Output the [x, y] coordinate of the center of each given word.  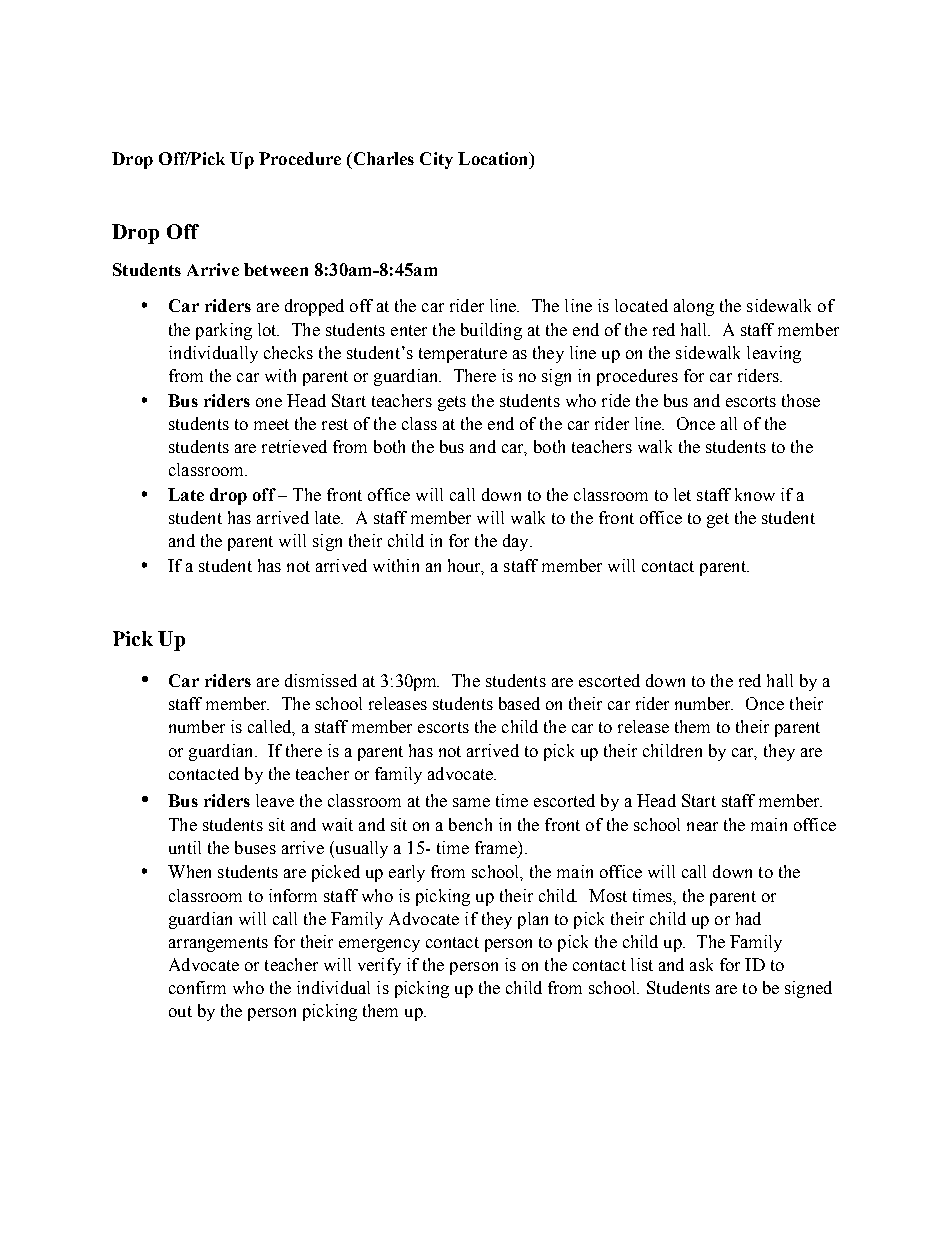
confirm [197, 987]
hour [466, 566]
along [694, 307]
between [276, 269]
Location [494, 158]
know [755, 494]
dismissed [321, 680]
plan [533, 920]
